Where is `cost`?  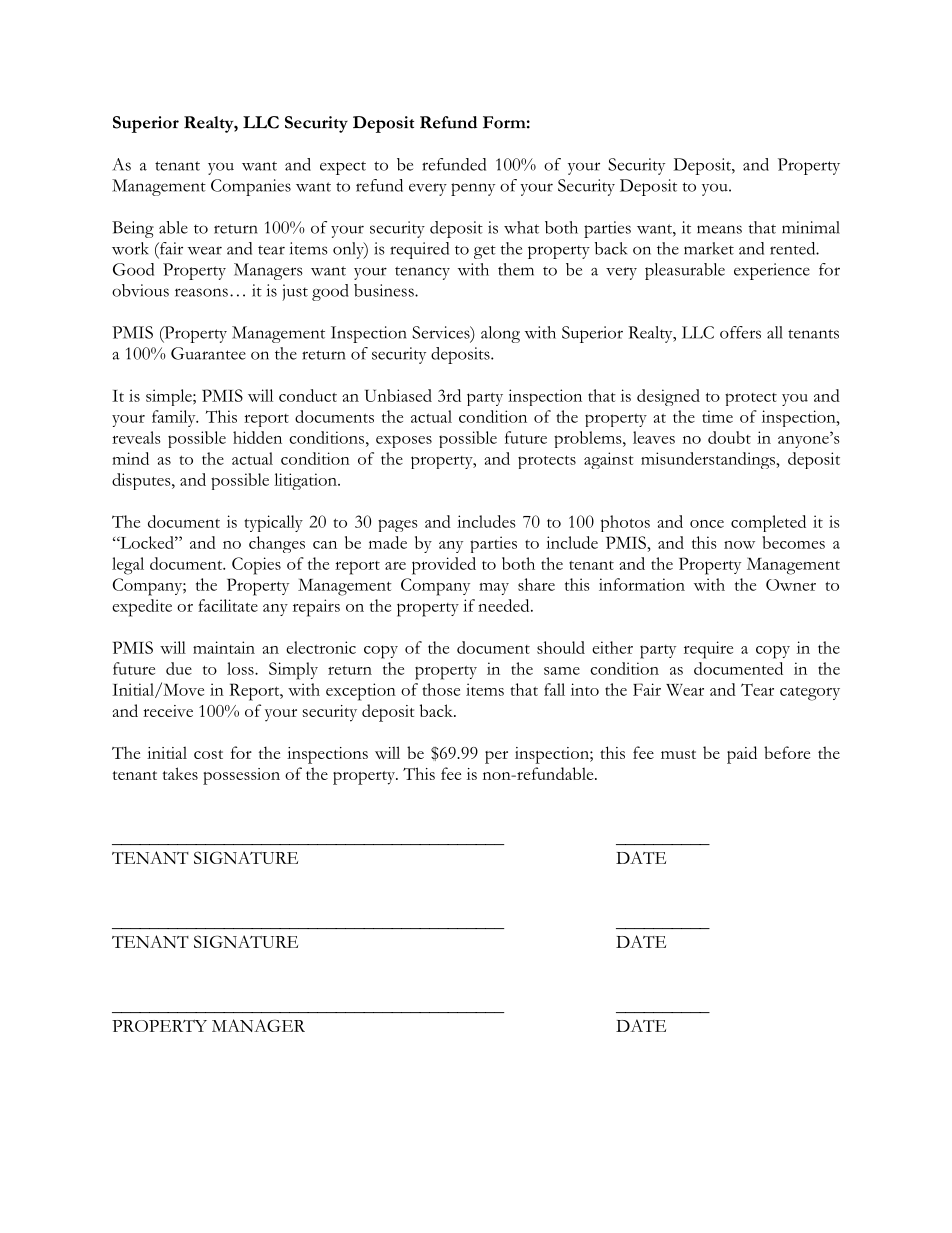 cost is located at coordinates (208, 754).
